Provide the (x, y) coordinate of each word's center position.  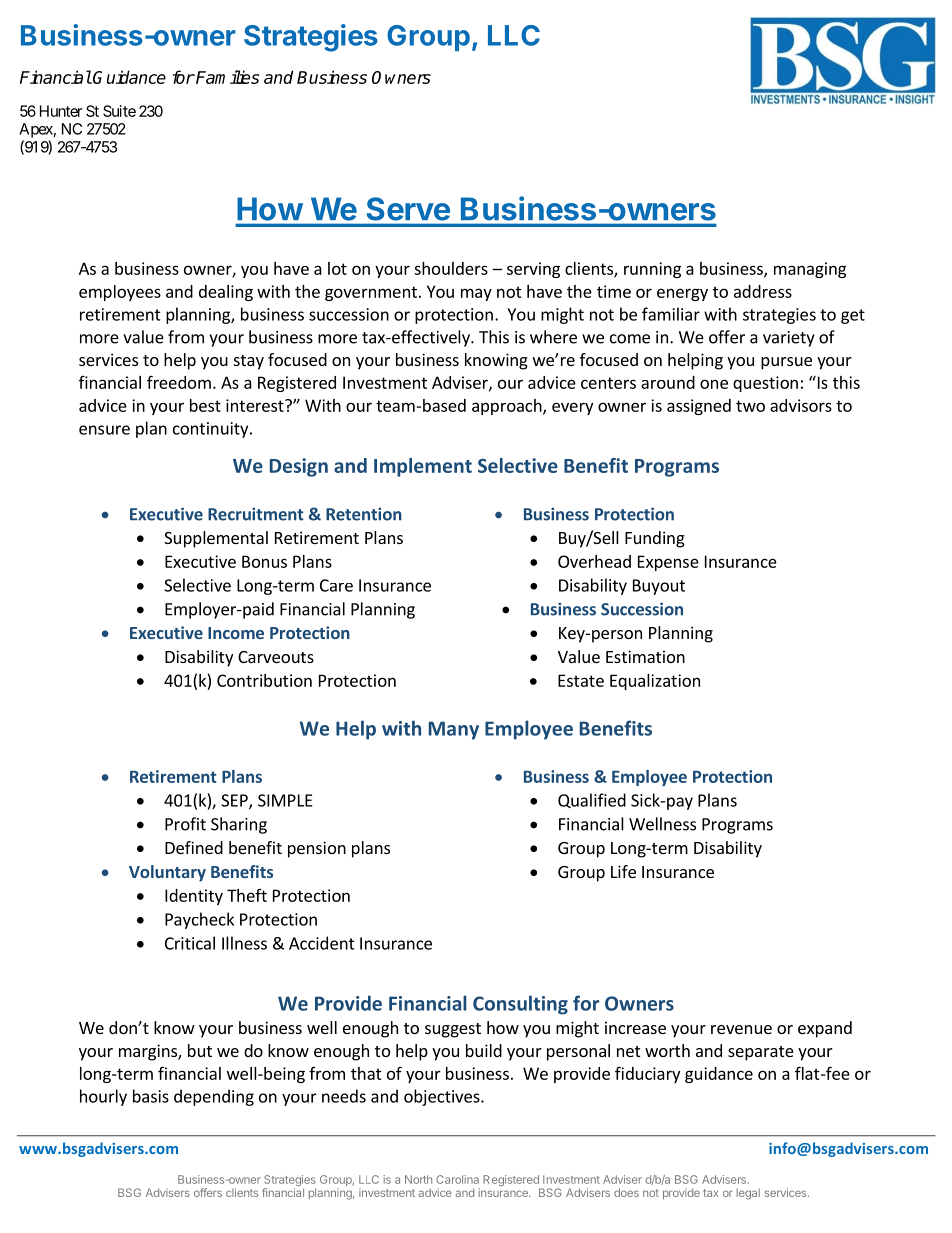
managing (810, 270)
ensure (104, 430)
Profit (185, 824)
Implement (423, 467)
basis (151, 1096)
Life (623, 871)
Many (454, 730)
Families (226, 77)
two (750, 406)
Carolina (457, 1179)
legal (748, 1194)
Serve (408, 209)
